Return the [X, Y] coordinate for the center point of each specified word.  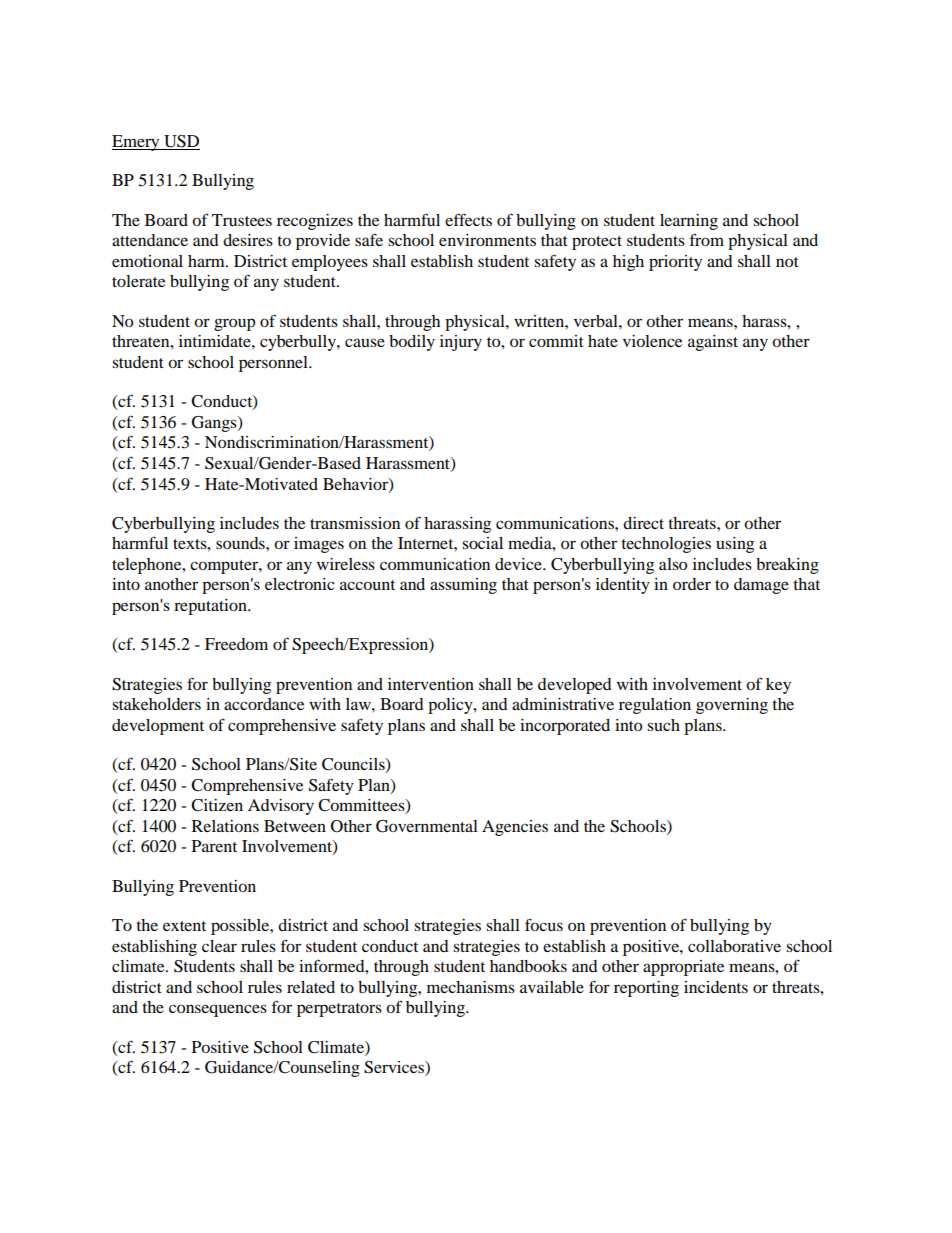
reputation [211, 607]
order [692, 584]
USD [181, 142]
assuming [463, 586]
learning [689, 222]
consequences [218, 1010]
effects [468, 219]
